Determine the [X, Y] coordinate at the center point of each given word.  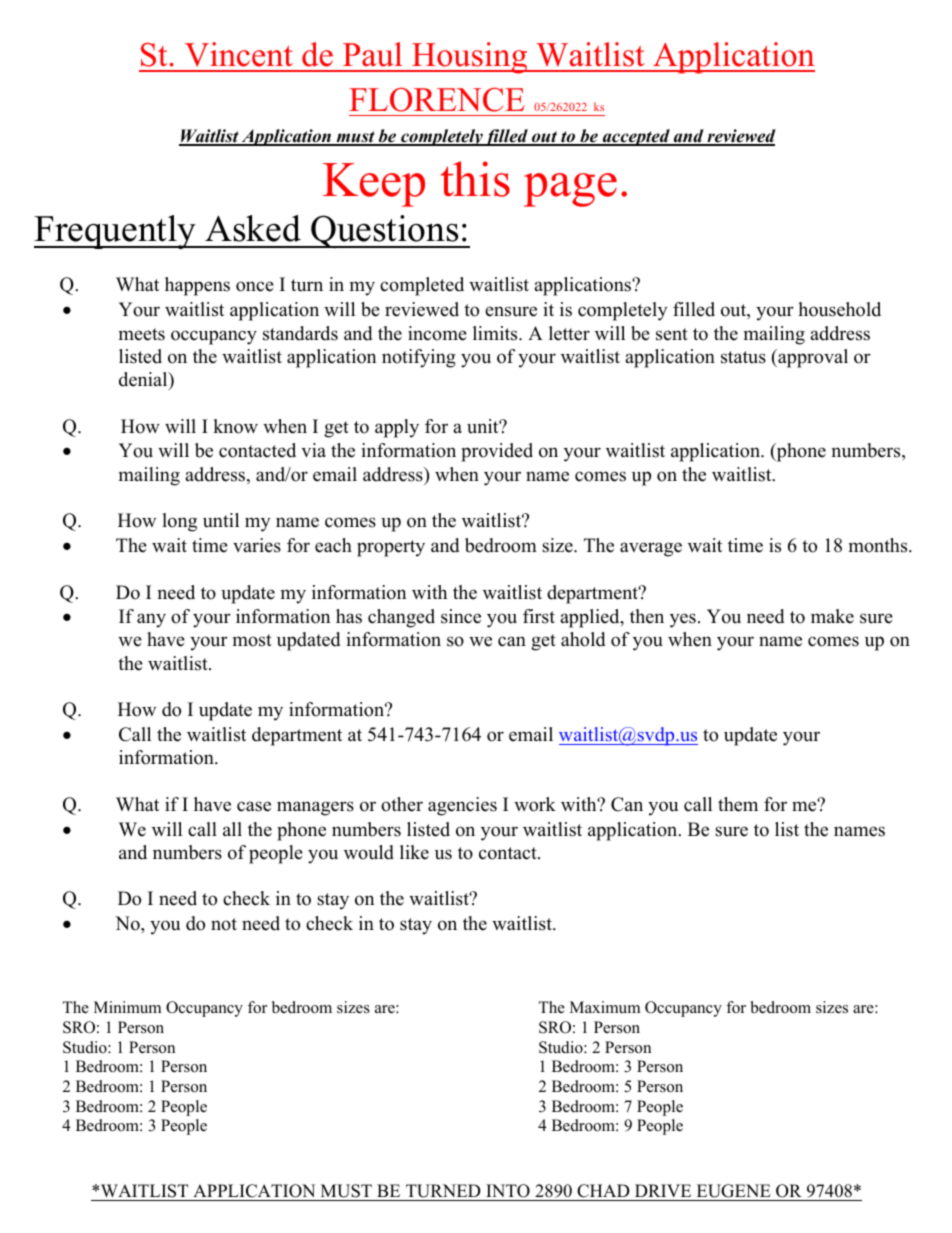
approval [812, 358]
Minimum [127, 1007]
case [254, 806]
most [252, 640]
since [461, 616]
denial [144, 379]
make [832, 616]
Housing [470, 58]
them [738, 804]
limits [496, 333]
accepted [636, 137]
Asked [253, 228]
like [414, 852]
